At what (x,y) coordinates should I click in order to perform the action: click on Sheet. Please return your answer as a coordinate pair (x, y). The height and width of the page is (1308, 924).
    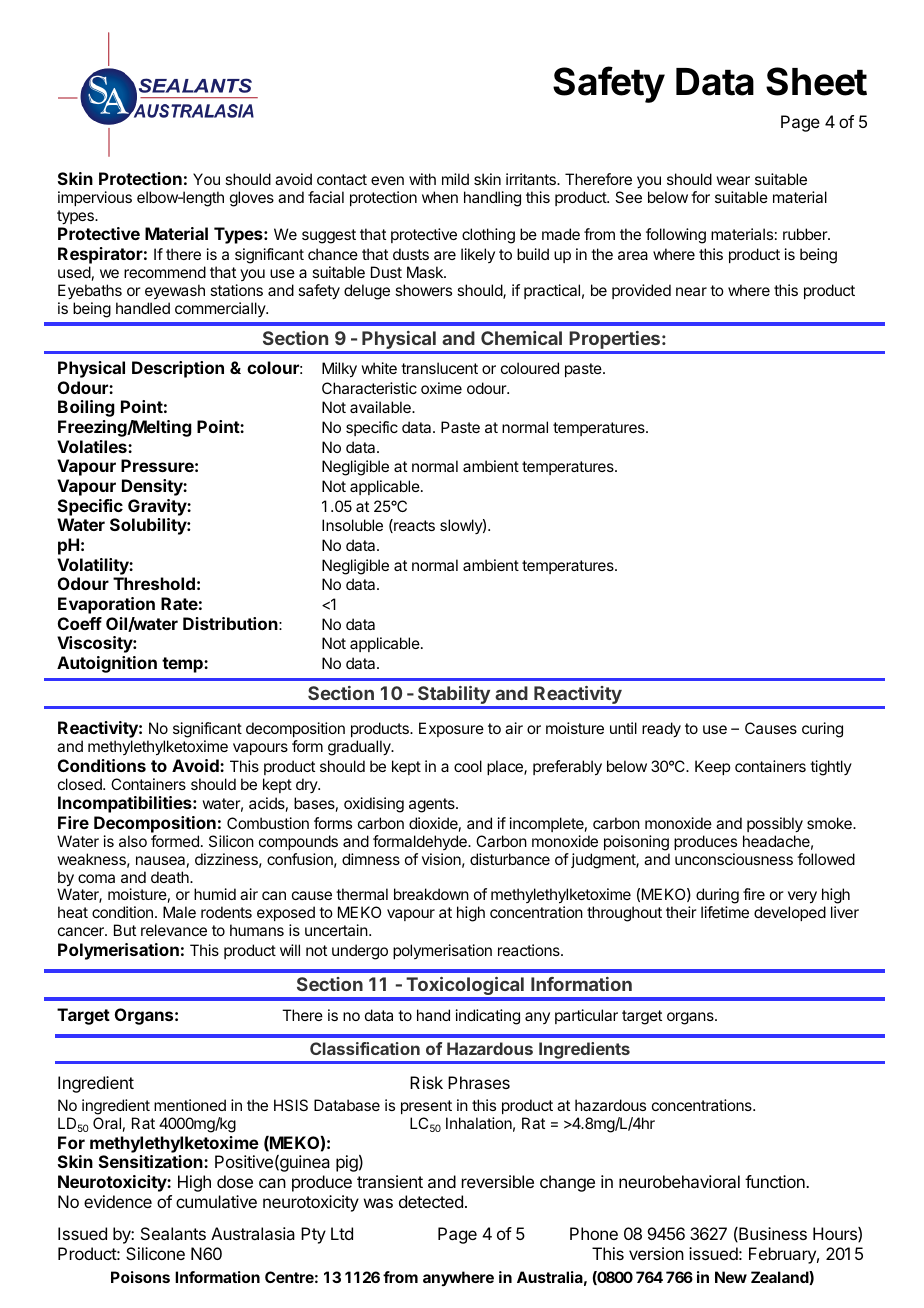
    Looking at the image, I should click on (816, 81).
